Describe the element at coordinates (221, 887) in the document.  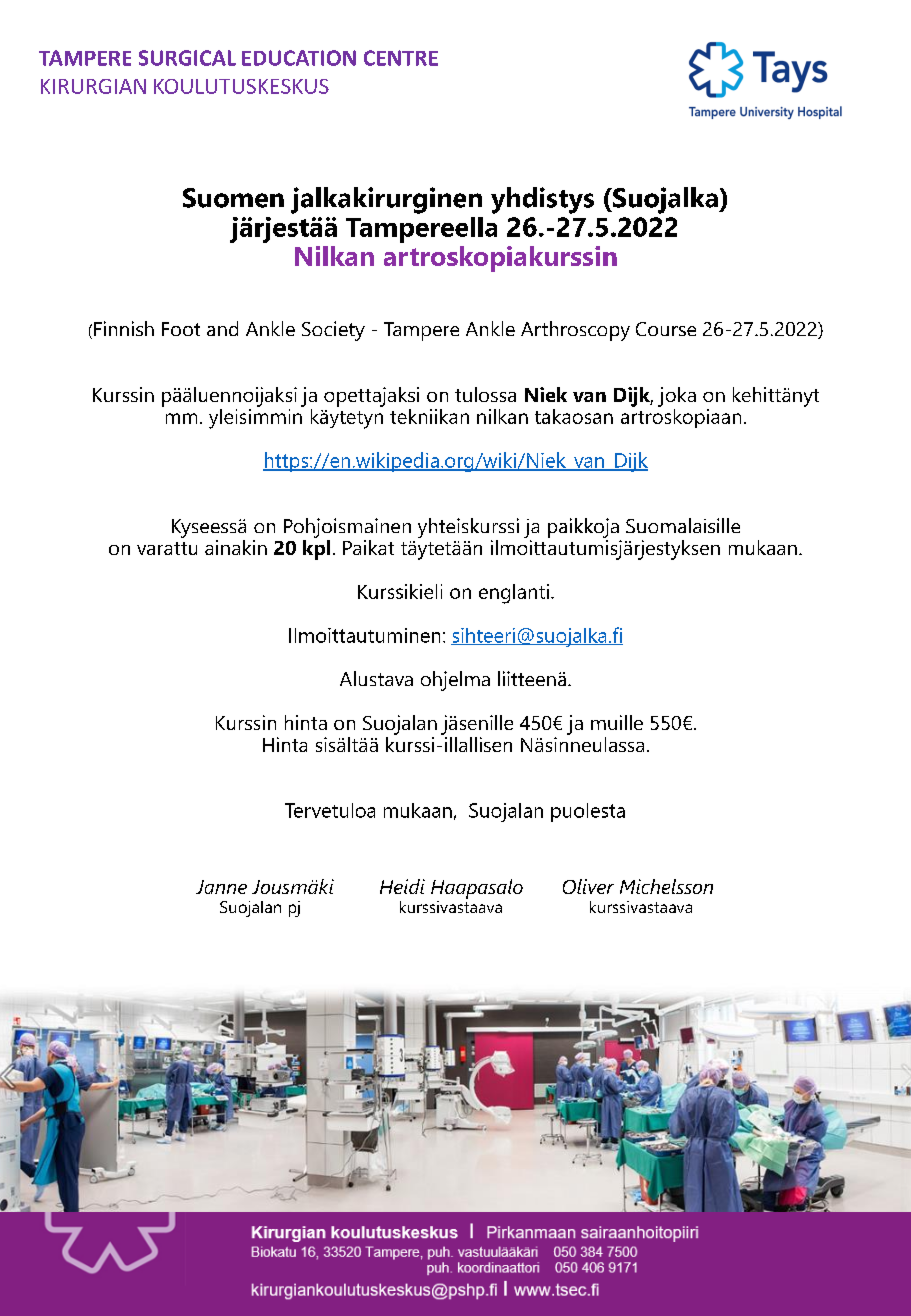
I see `Janne` at that location.
